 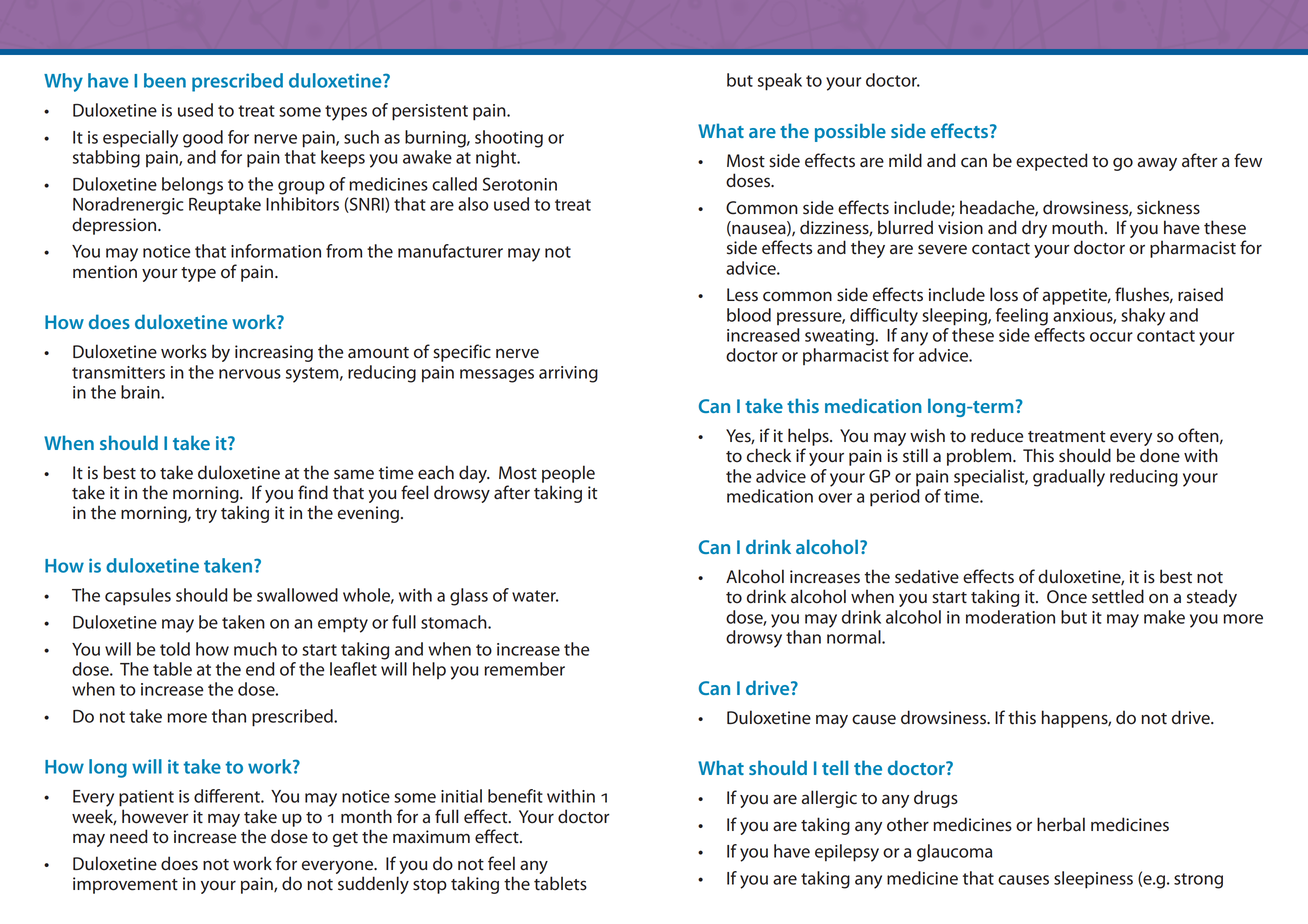 What do you see at coordinates (125, 885) in the screenshot?
I see `improvement` at bounding box center [125, 885].
